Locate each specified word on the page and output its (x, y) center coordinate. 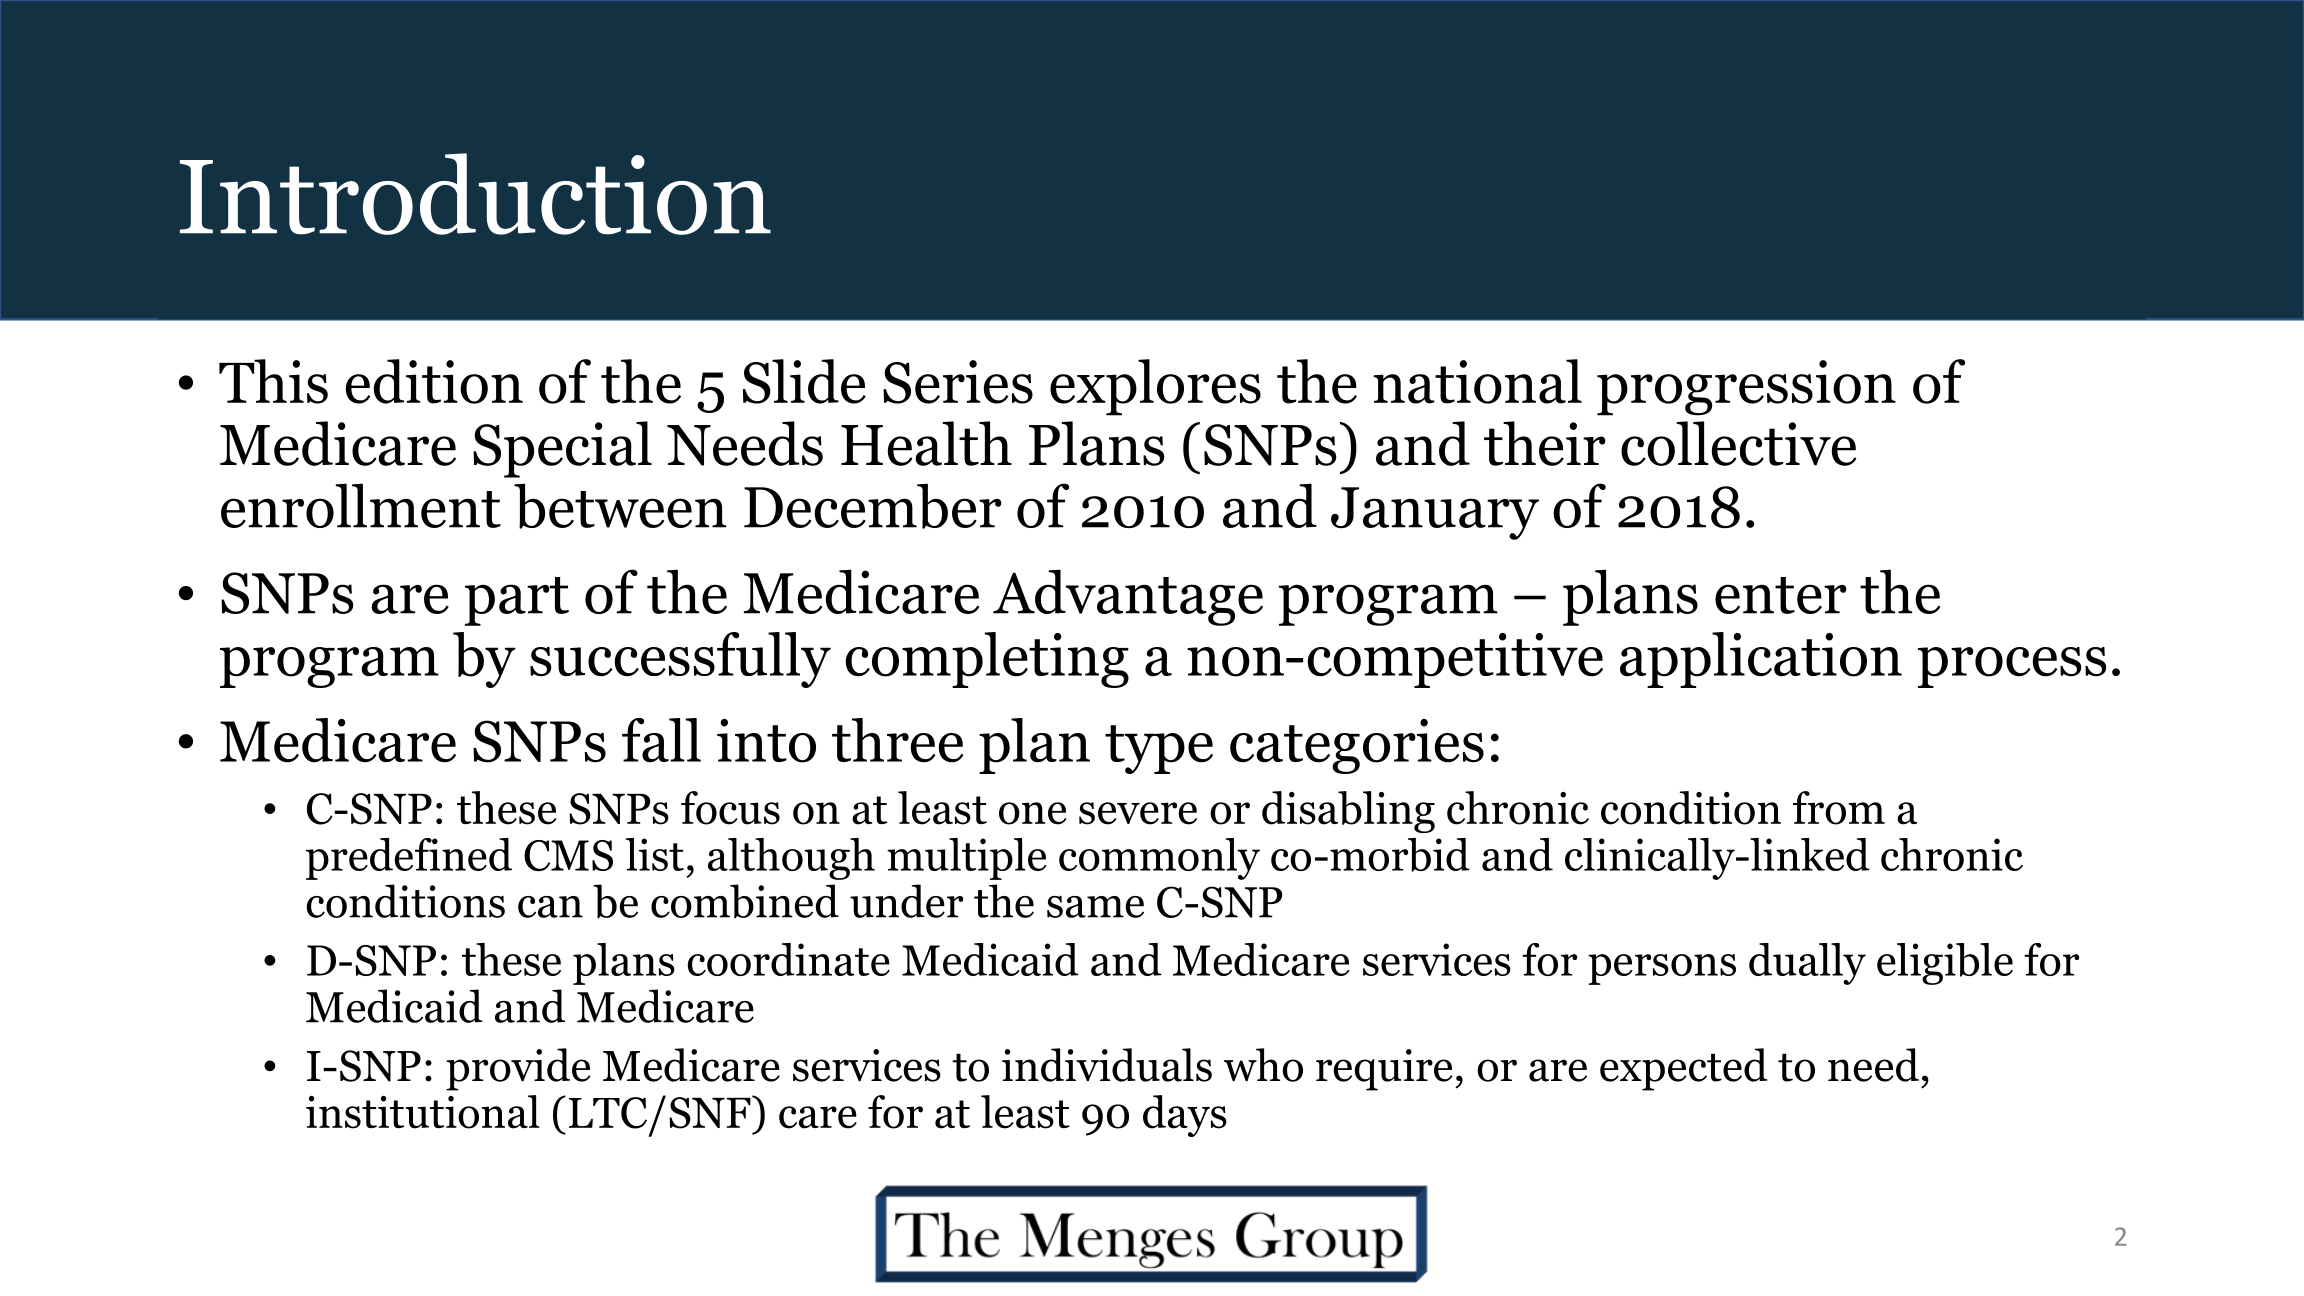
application (1761, 660)
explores (1155, 387)
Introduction (475, 194)
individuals (1107, 1065)
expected (1684, 1069)
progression (1746, 388)
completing (987, 660)
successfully (680, 660)
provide (518, 1069)
